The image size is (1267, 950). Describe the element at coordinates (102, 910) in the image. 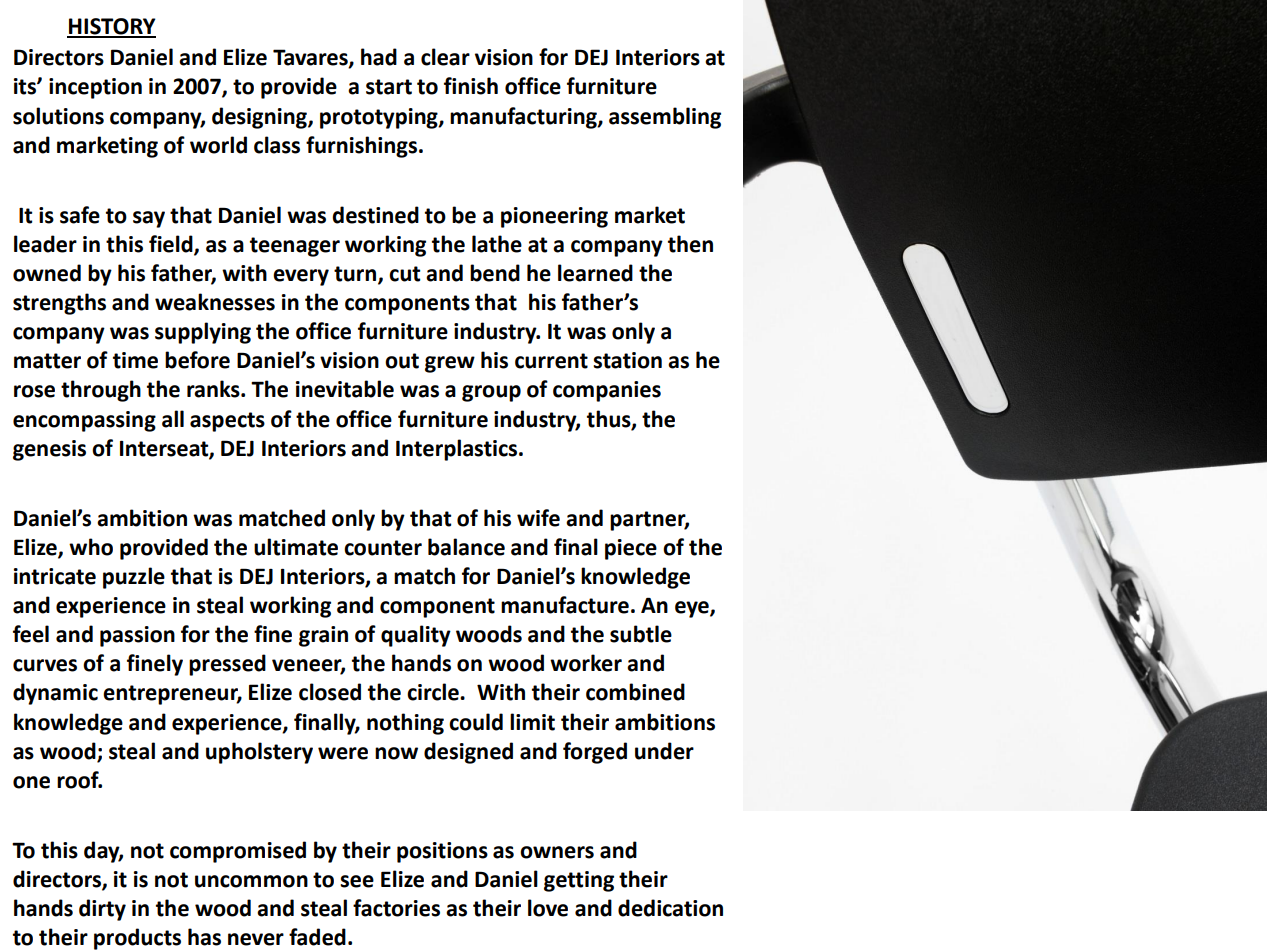

I see `dirty` at that location.
